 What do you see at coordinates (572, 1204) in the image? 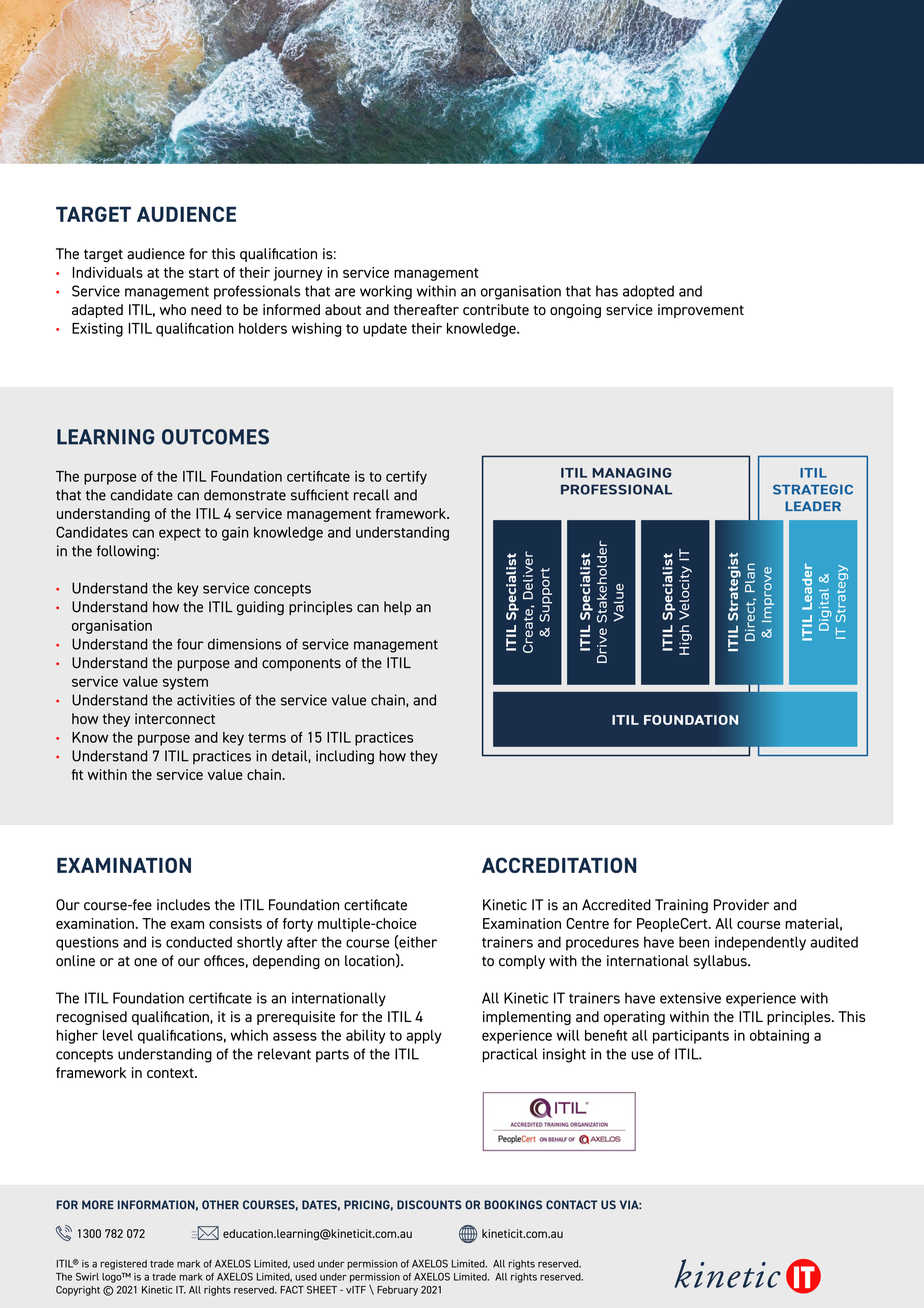
I see `CONTACT` at bounding box center [572, 1204].
